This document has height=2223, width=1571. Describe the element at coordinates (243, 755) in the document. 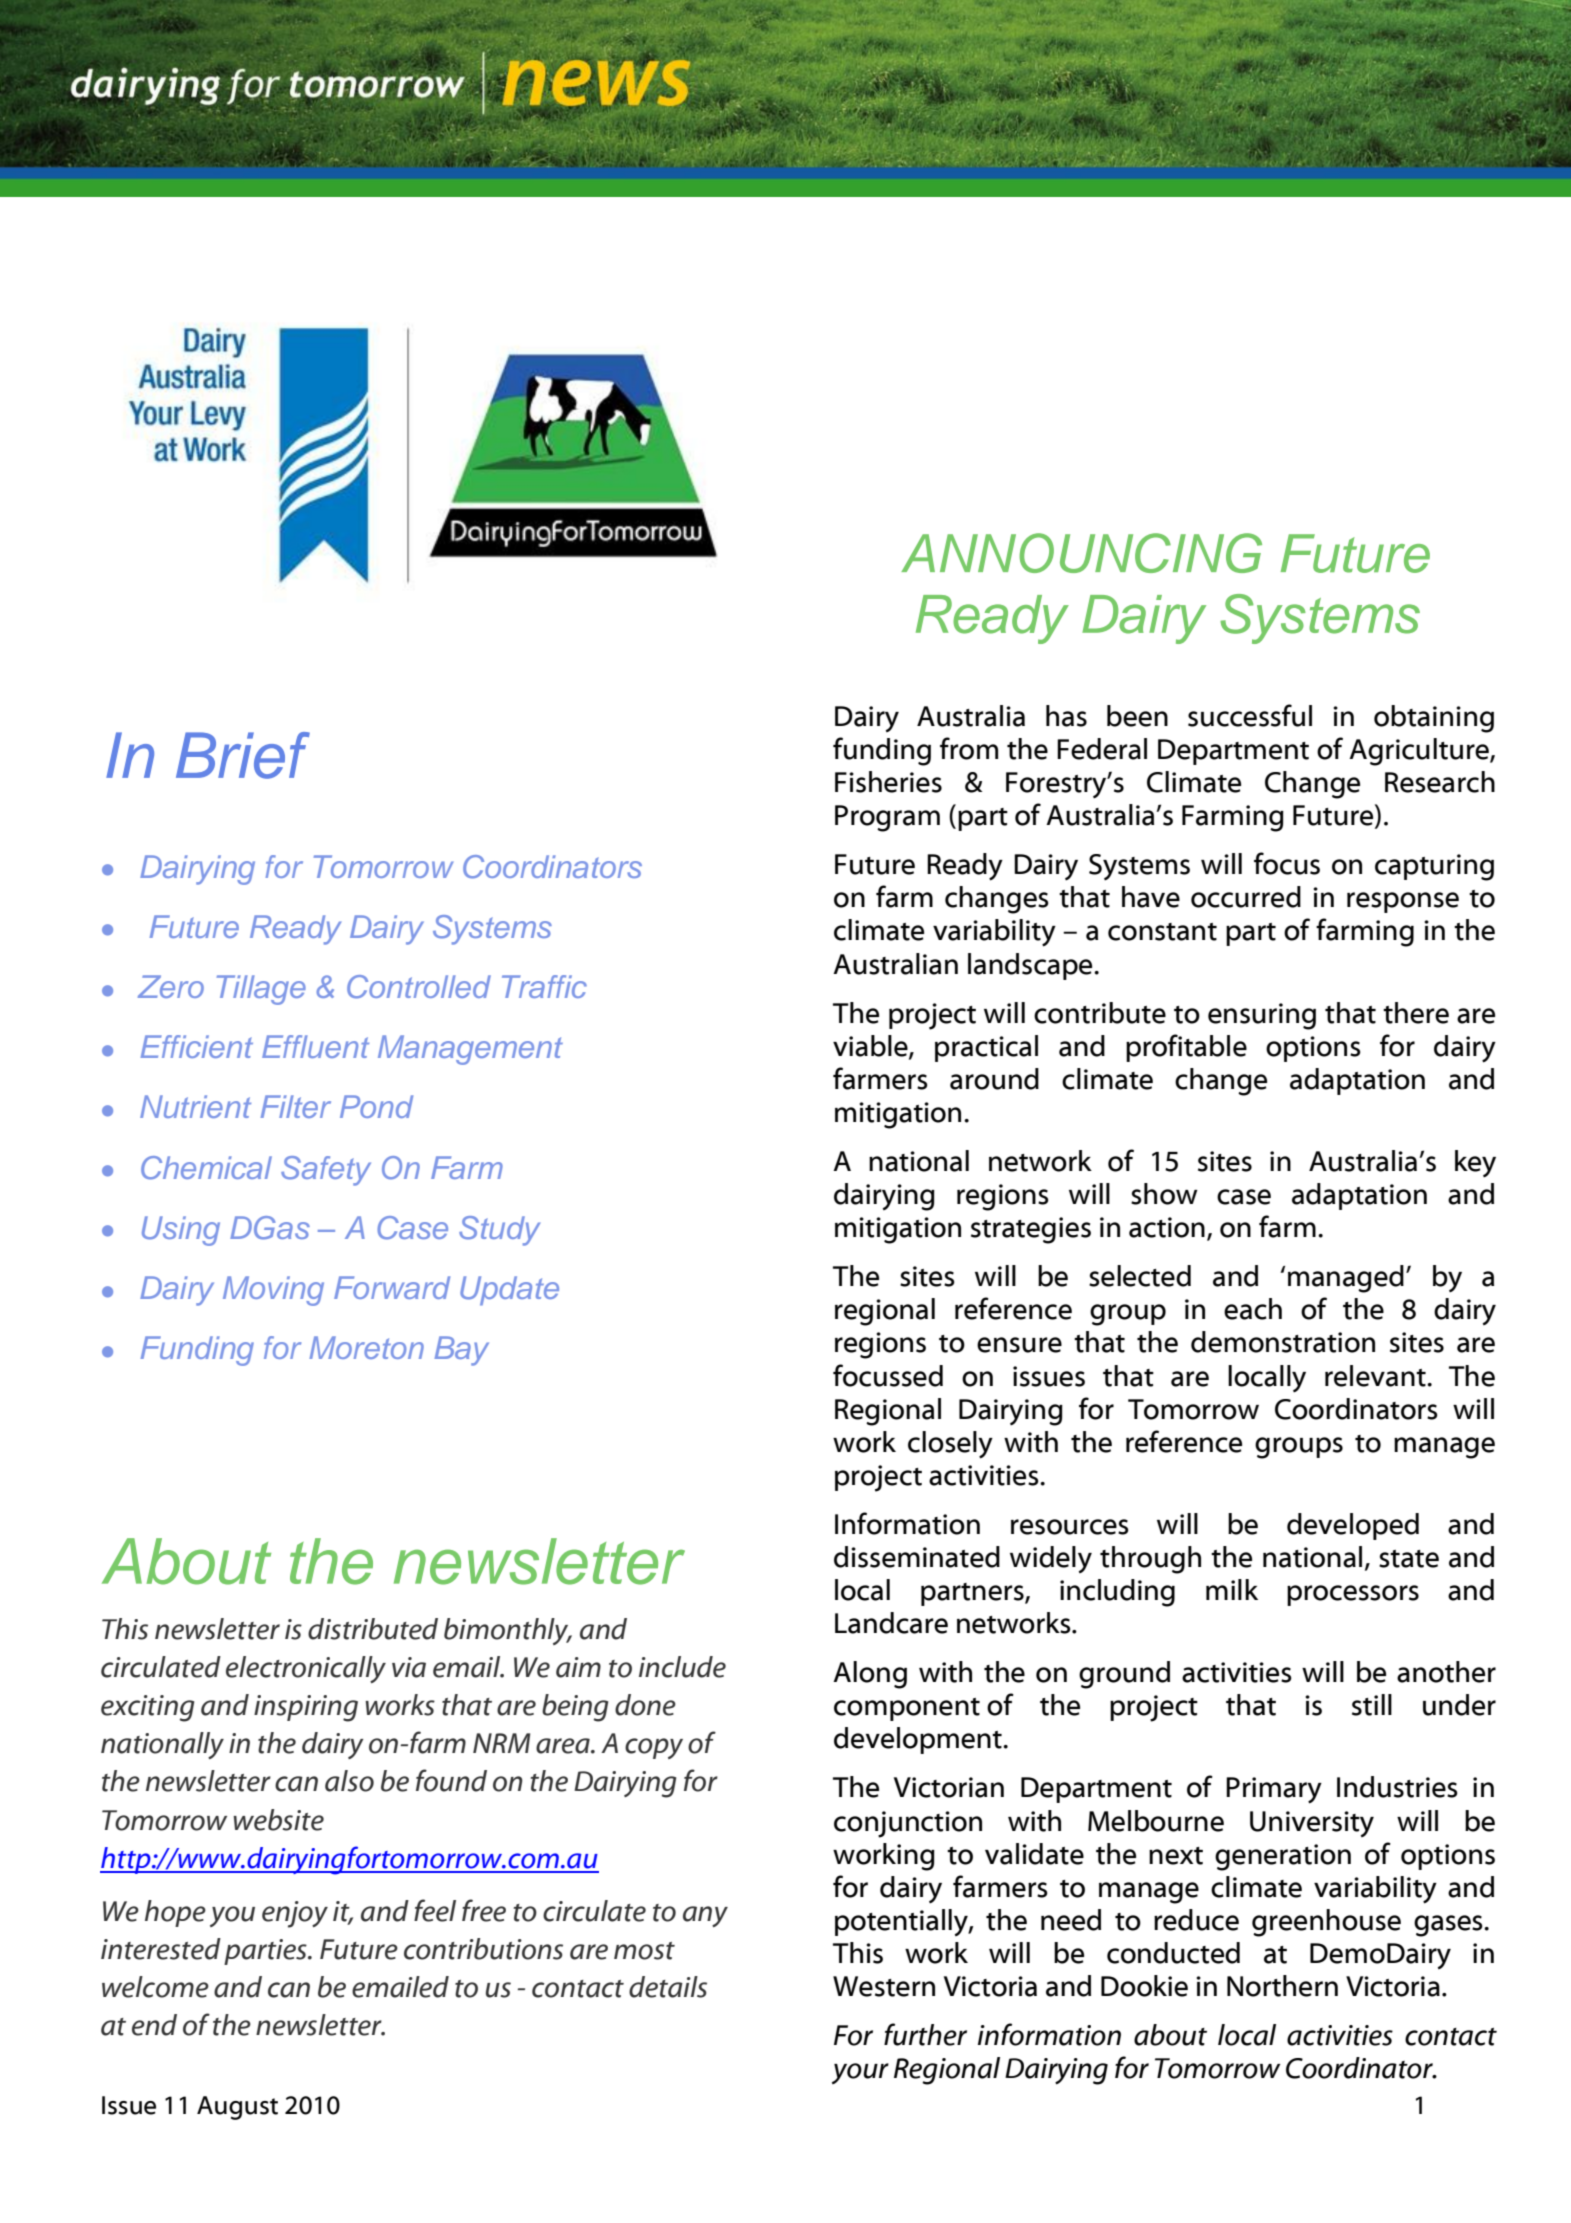

I see `Brief` at that location.
